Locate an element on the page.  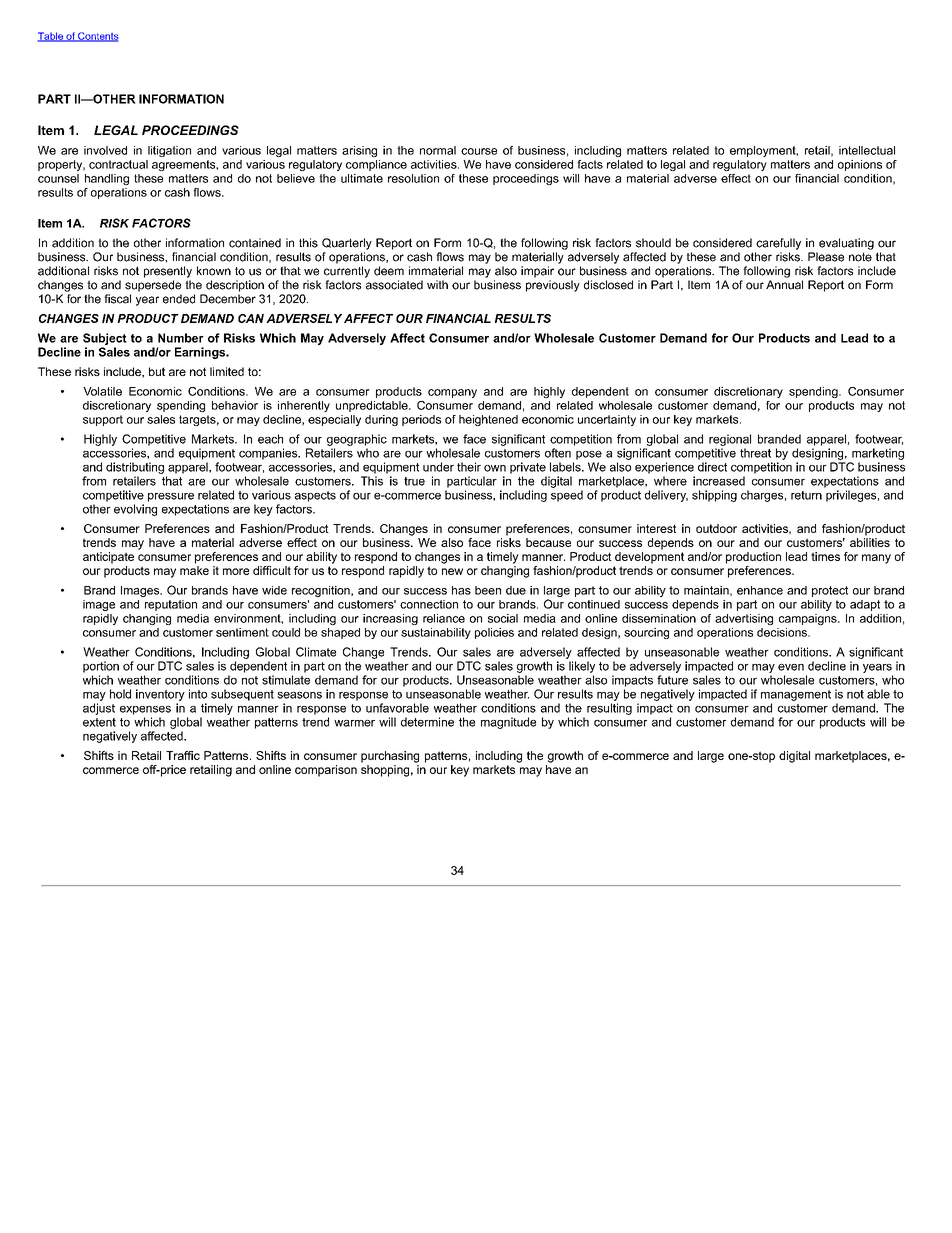
Traffic is located at coordinates (183, 755).
